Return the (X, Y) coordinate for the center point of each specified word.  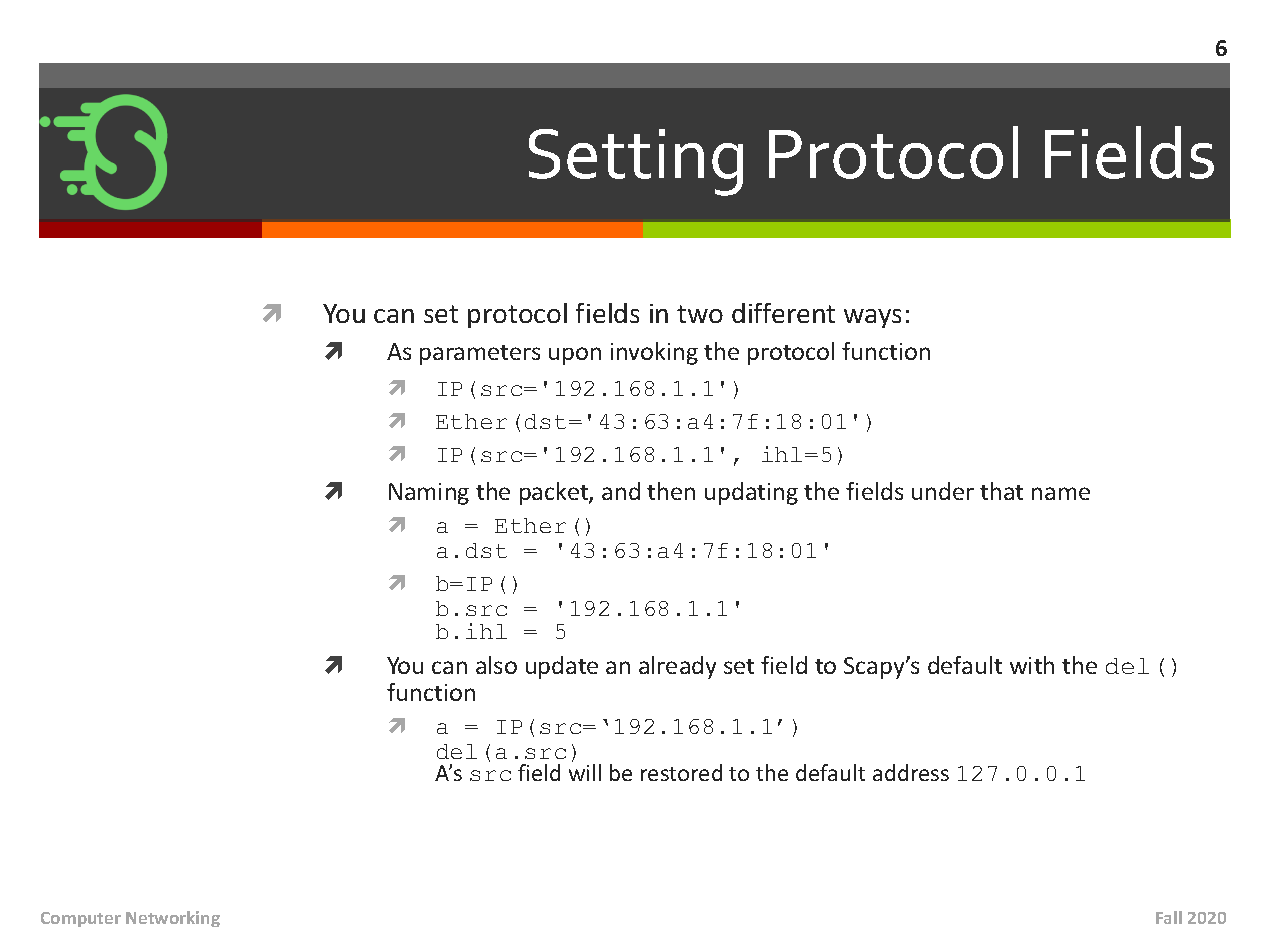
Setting (636, 162)
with (1032, 665)
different (783, 313)
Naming (429, 494)
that (1001, 491)
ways (872, 318)
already (677, 667)
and (621, 491)
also (496, 665)
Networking (173, 919)
